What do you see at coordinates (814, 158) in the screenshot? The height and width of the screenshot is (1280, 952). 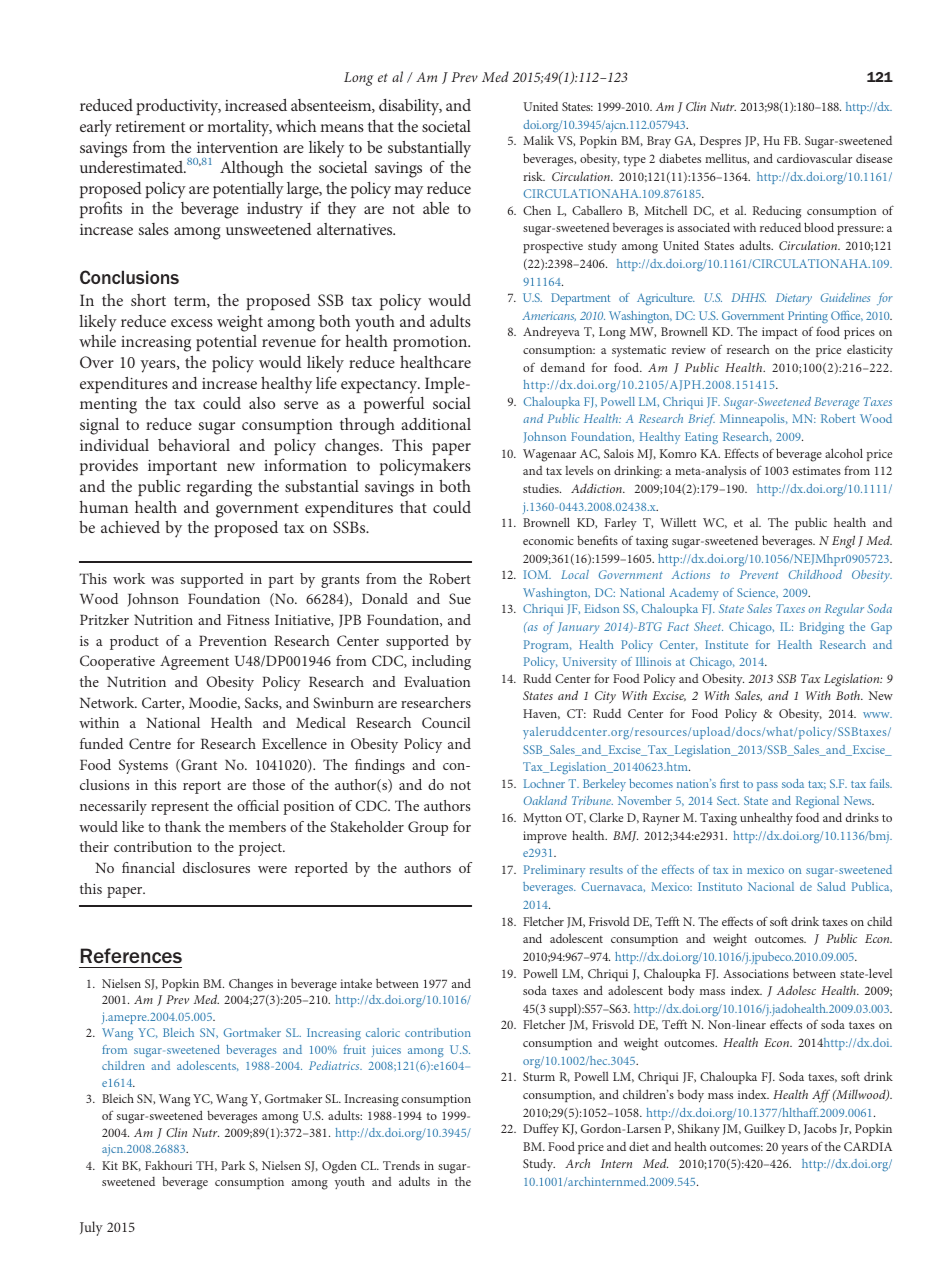 I see `cardiovascular` at bounding box center [814, 158].
